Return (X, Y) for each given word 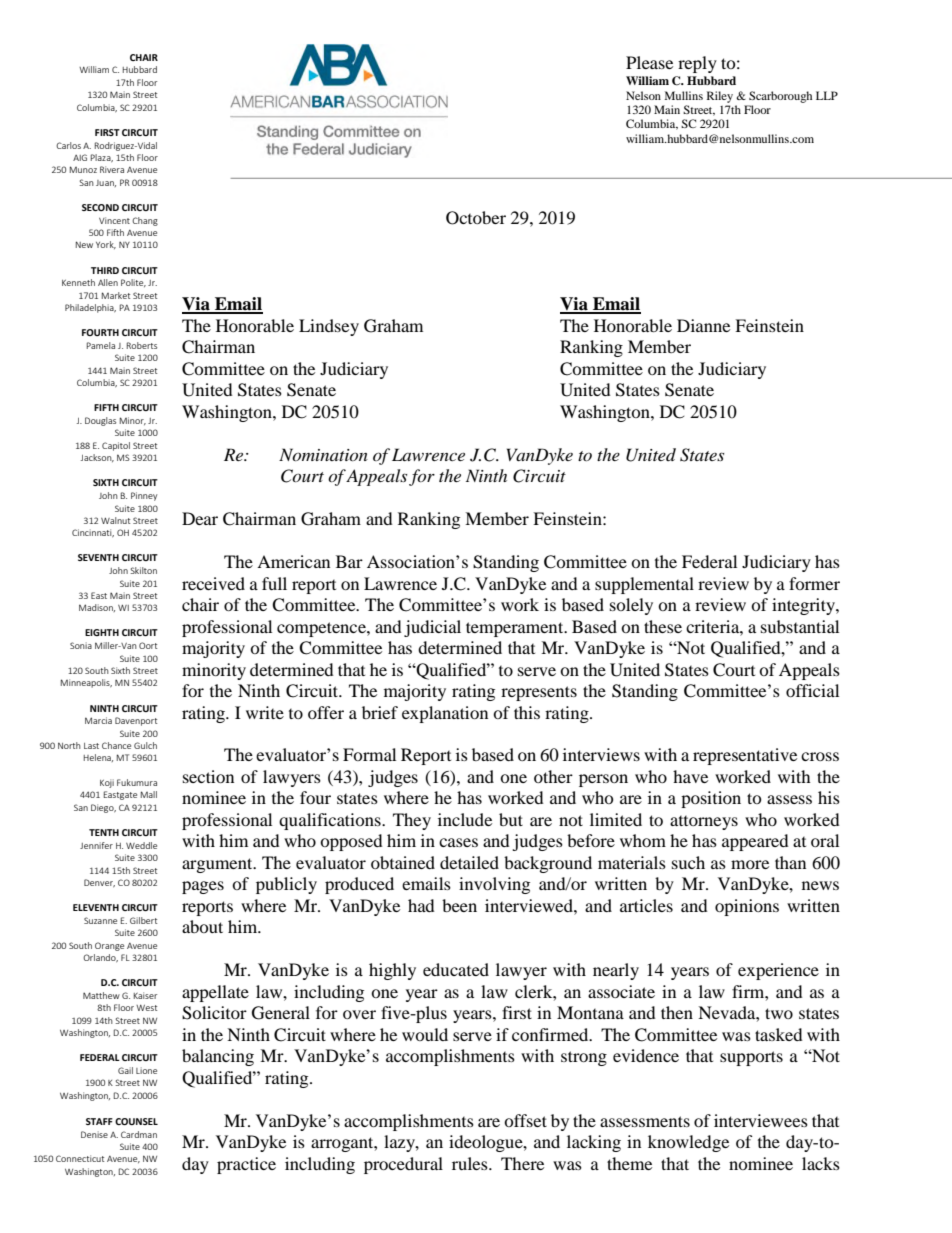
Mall (149, 794)
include (465, 819)
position (711, 799)
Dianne (703, 325)
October (476, 218)
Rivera (112, 169)
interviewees (761, 1120)
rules (471, 1163)
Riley (720, 97)
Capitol (116, 446)
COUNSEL (136, 1121)
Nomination (323, 454)
